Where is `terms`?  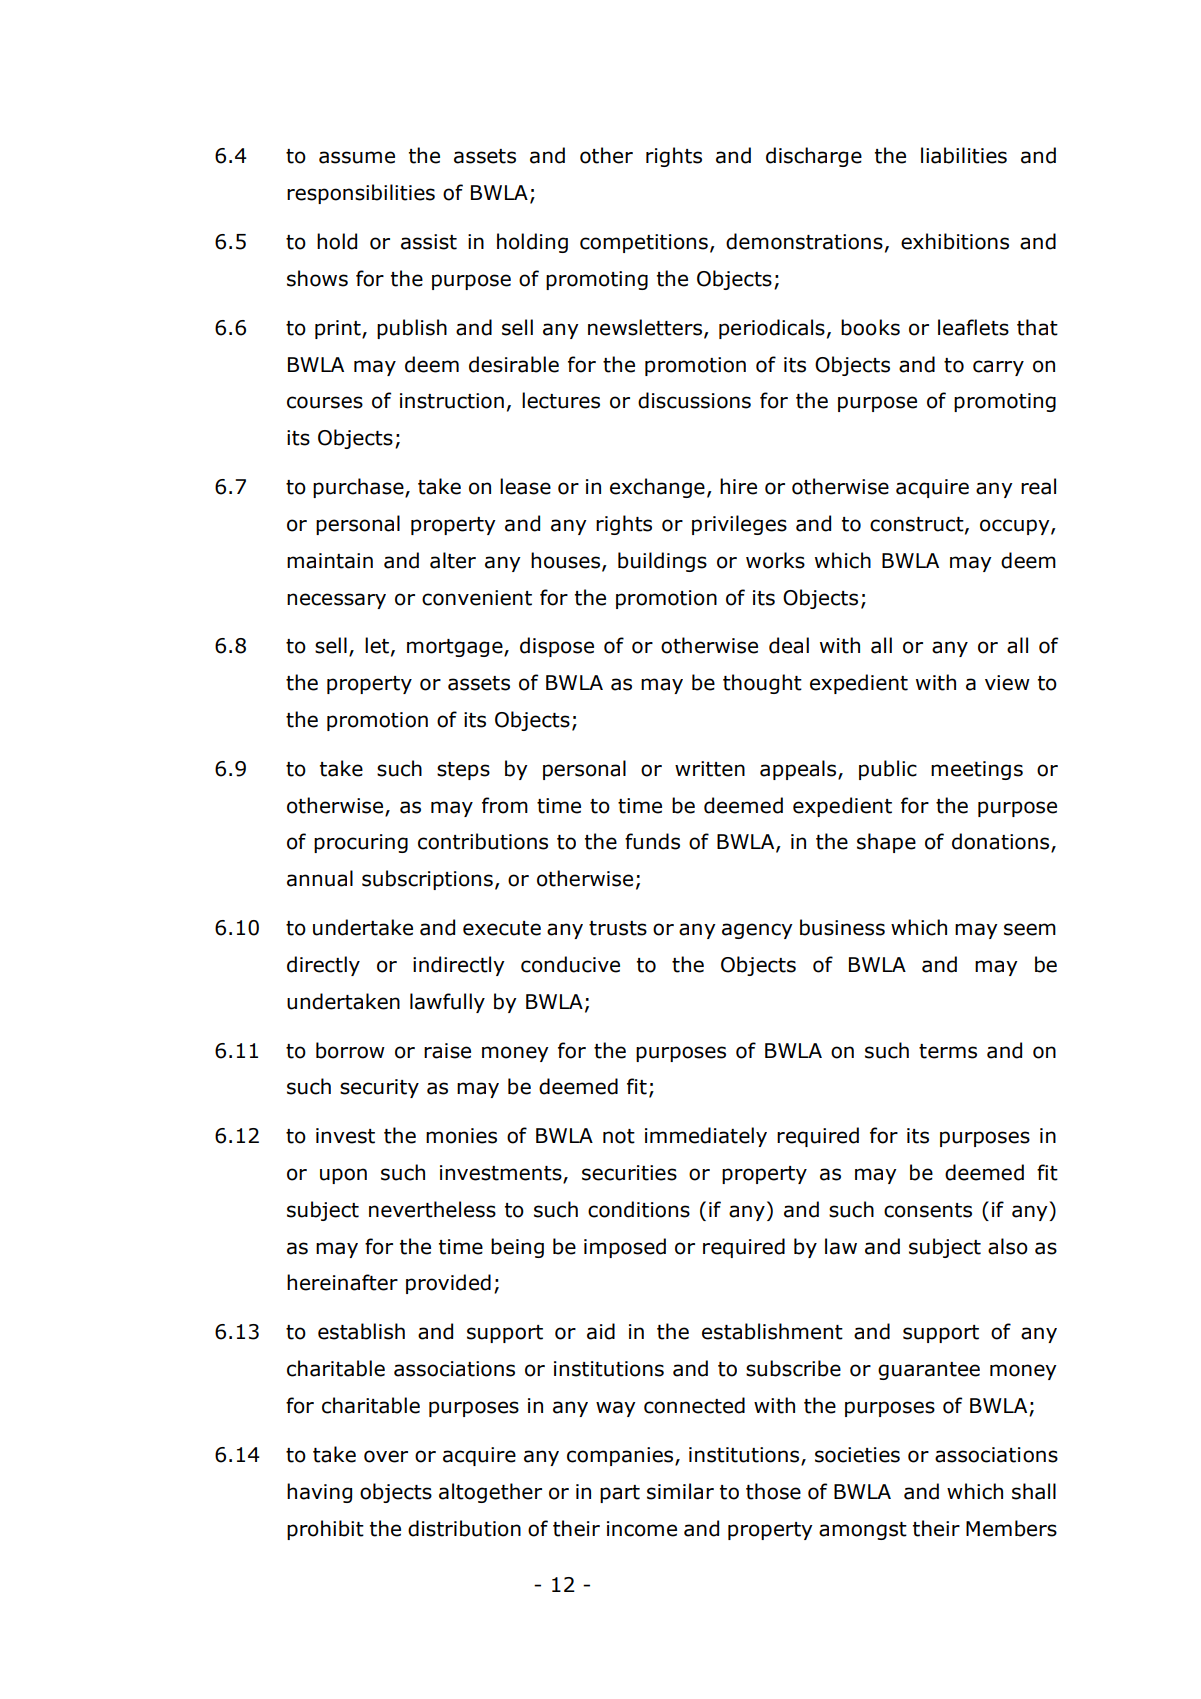
terms is located at coordinates (948, 1051).
